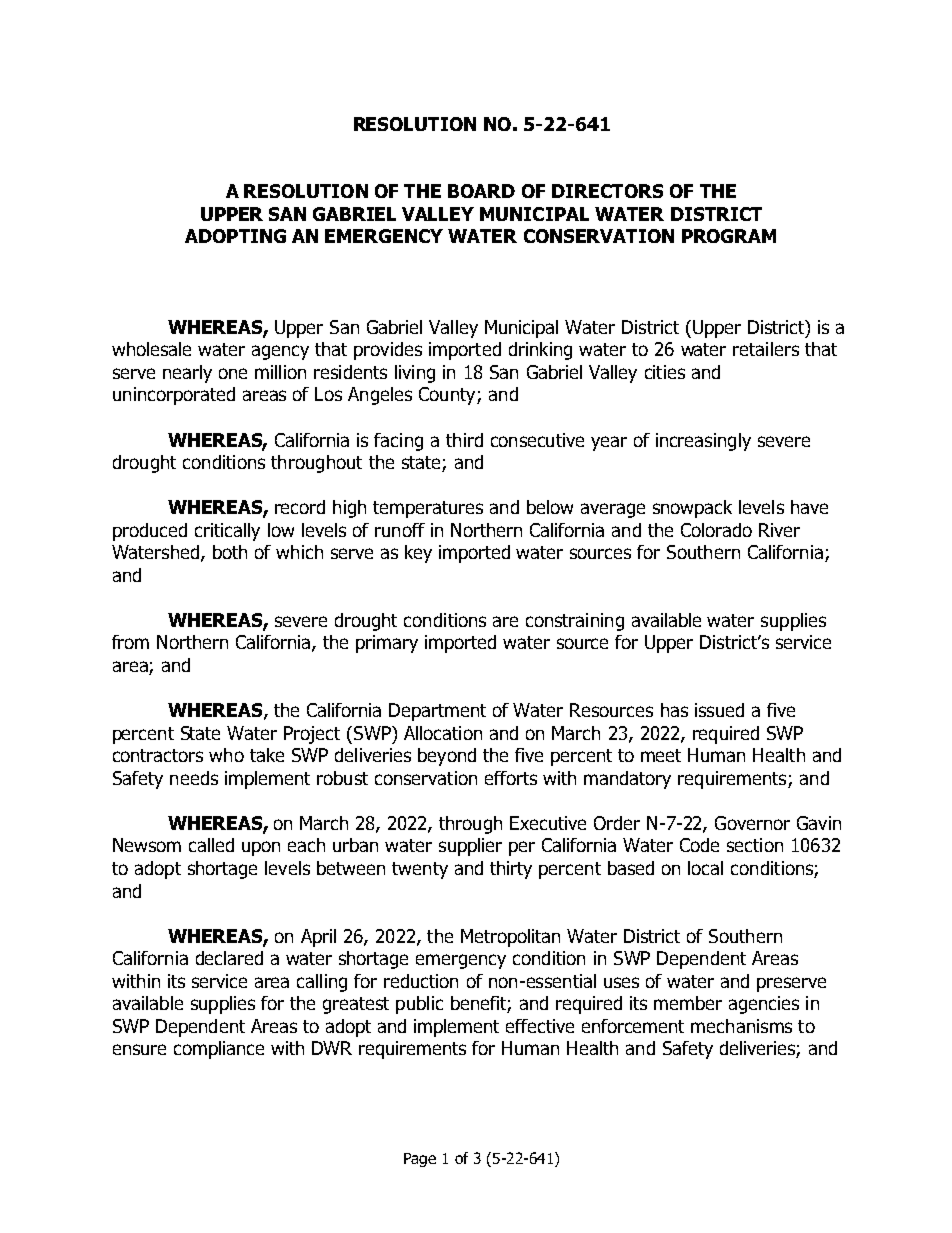  I want to click on BOARD, so click(481, 191).
